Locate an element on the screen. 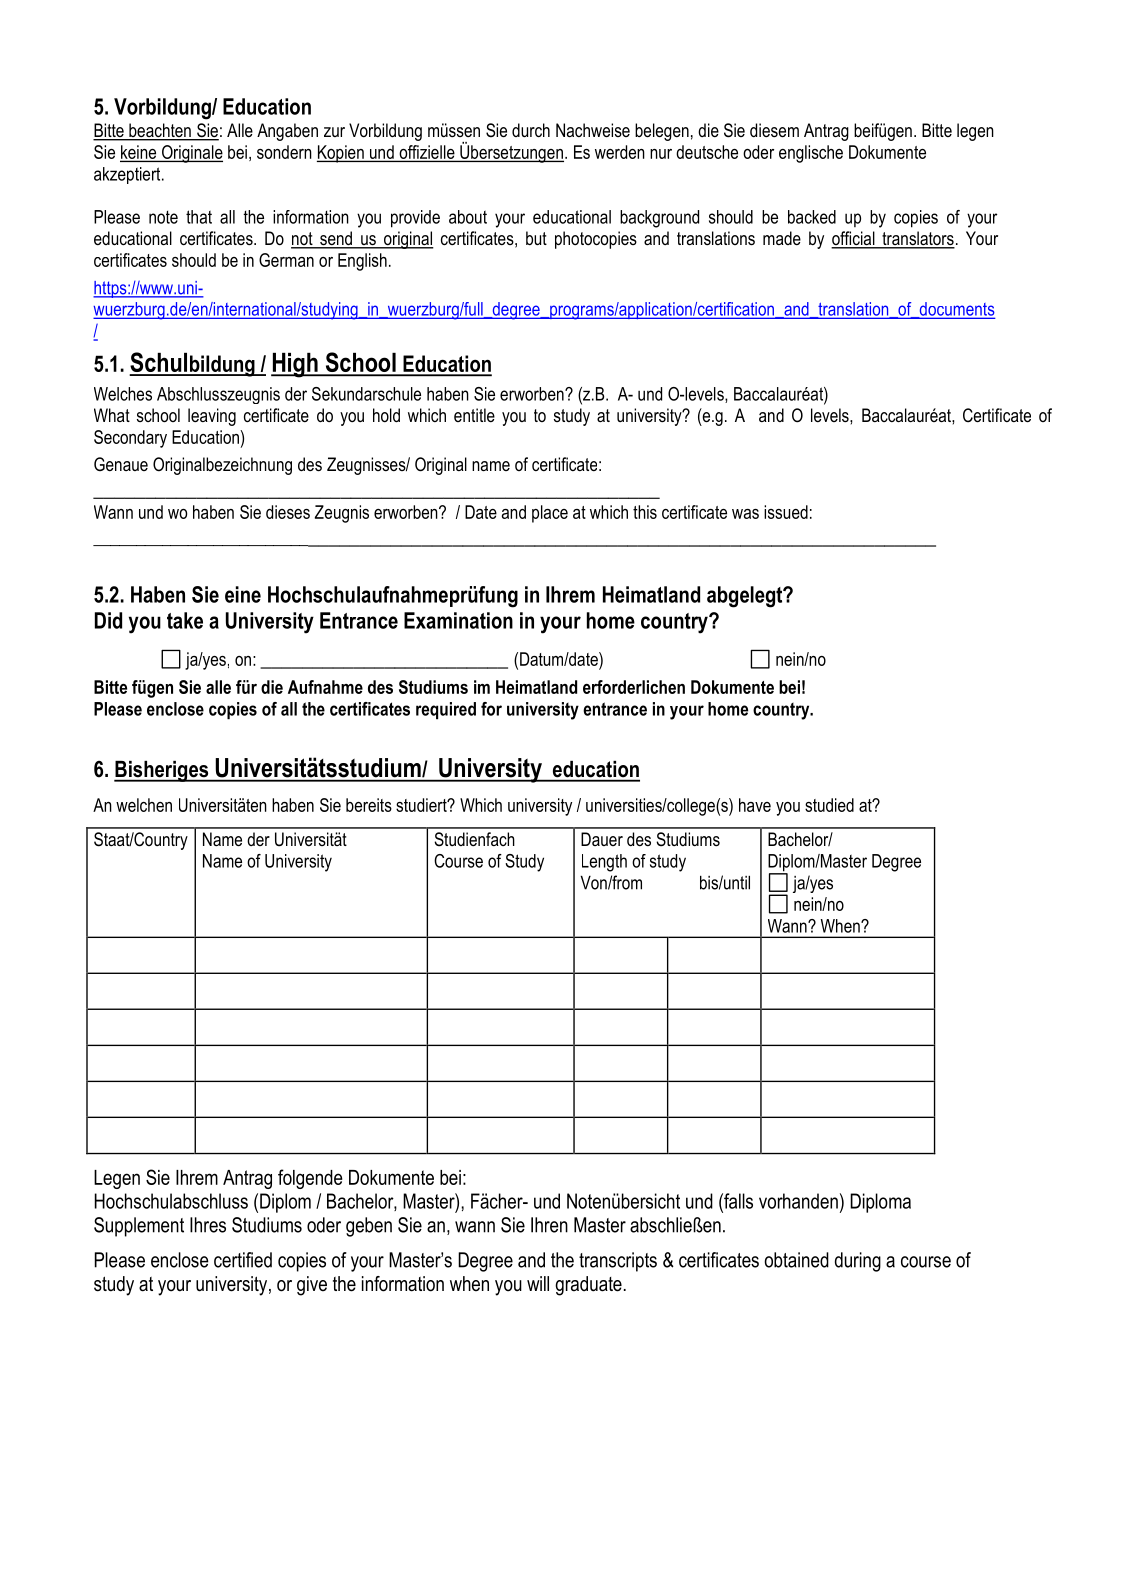  entitle is located at coordinates (474, 415).
